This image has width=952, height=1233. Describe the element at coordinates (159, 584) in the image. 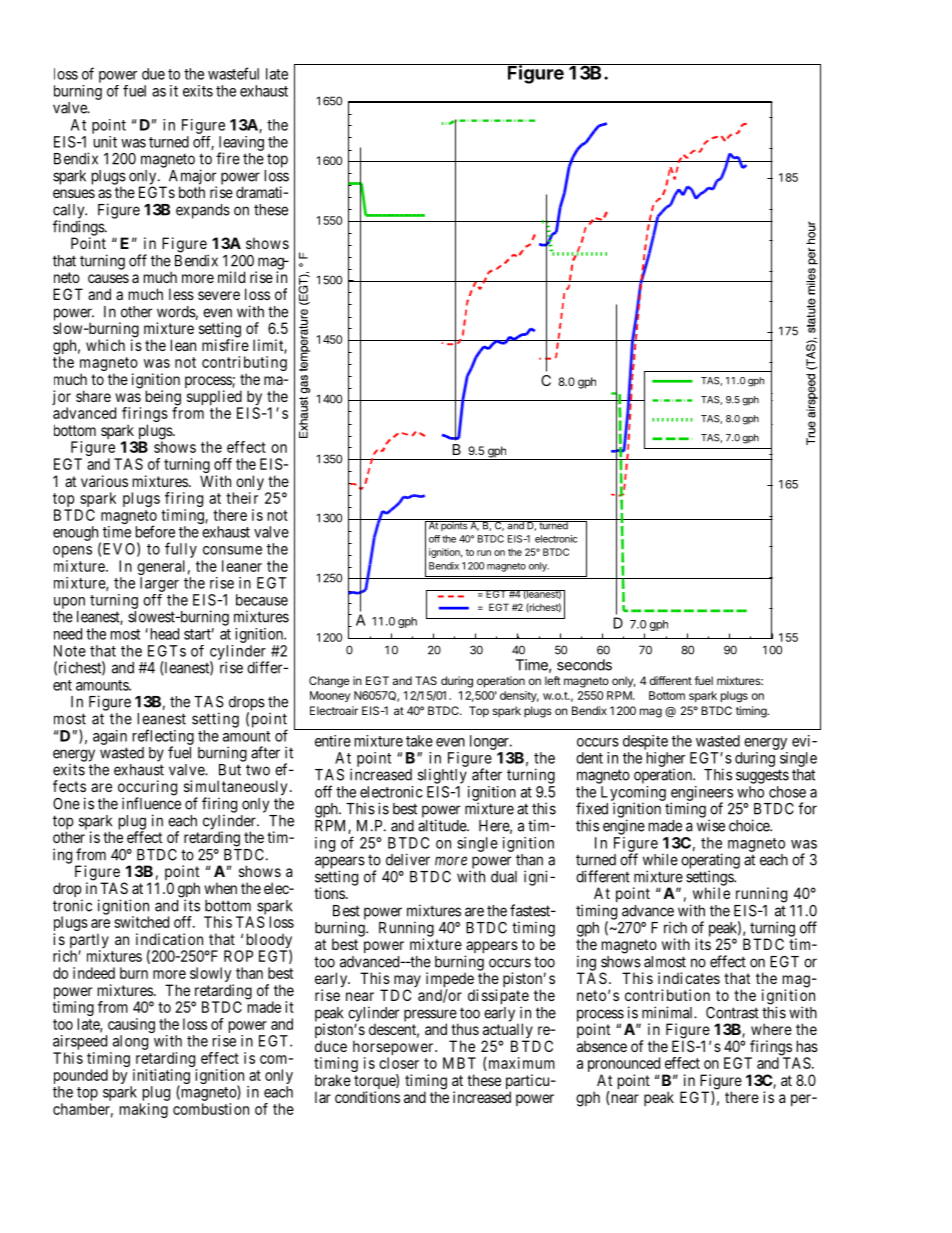

I see `larger` at that location.
